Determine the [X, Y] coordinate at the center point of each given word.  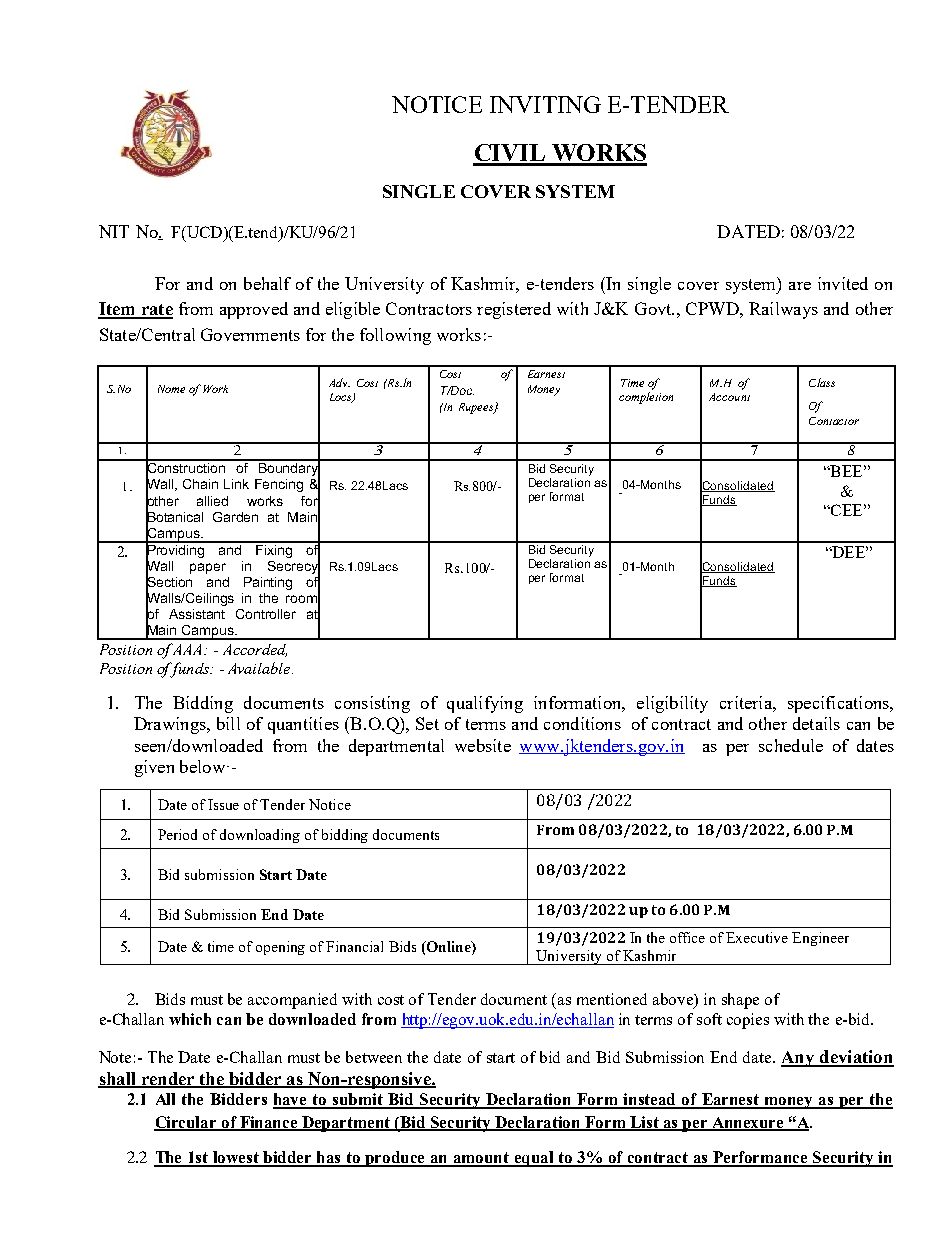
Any [798, 1059]
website [483, 745]
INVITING [545, 104]
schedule [791, 745]
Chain [200, 484]
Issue [223, 804]
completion [646, 398]
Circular [187, 1123]
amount [482, 1159]
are [800, 286]
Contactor [834, 421]
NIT [114, 231]
